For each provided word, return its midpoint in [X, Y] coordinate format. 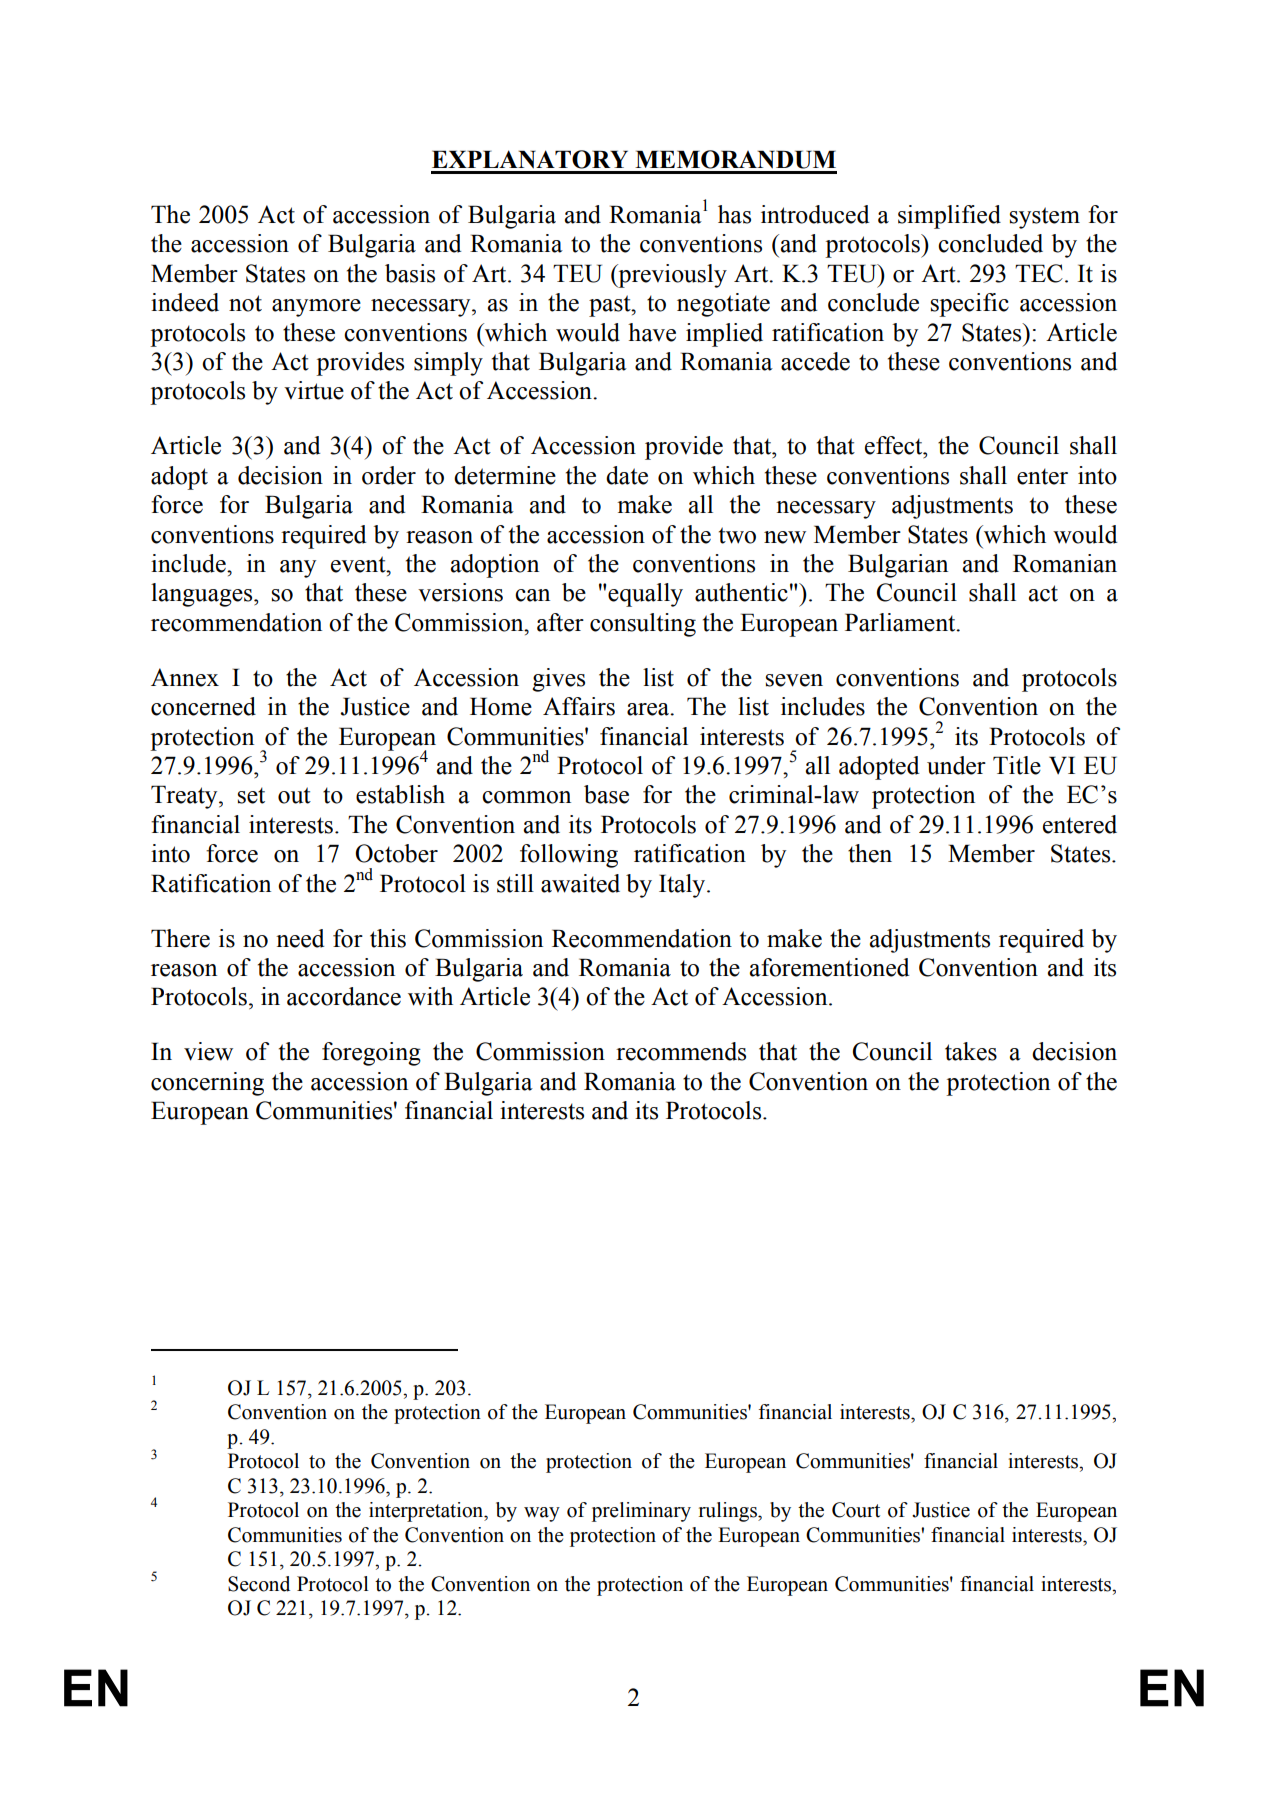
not [245, 303]
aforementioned [829, 967]
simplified [949, 217]
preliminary [641, 1512]
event [359, 564]
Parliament [901, 622]
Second [259, 1584]
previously [671, 276]
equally [645, 595]
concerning [207, 1084]
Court [856, 1510]
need [300, 938]
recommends [681, 1051]
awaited [580, 883]
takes [971, 1051]
